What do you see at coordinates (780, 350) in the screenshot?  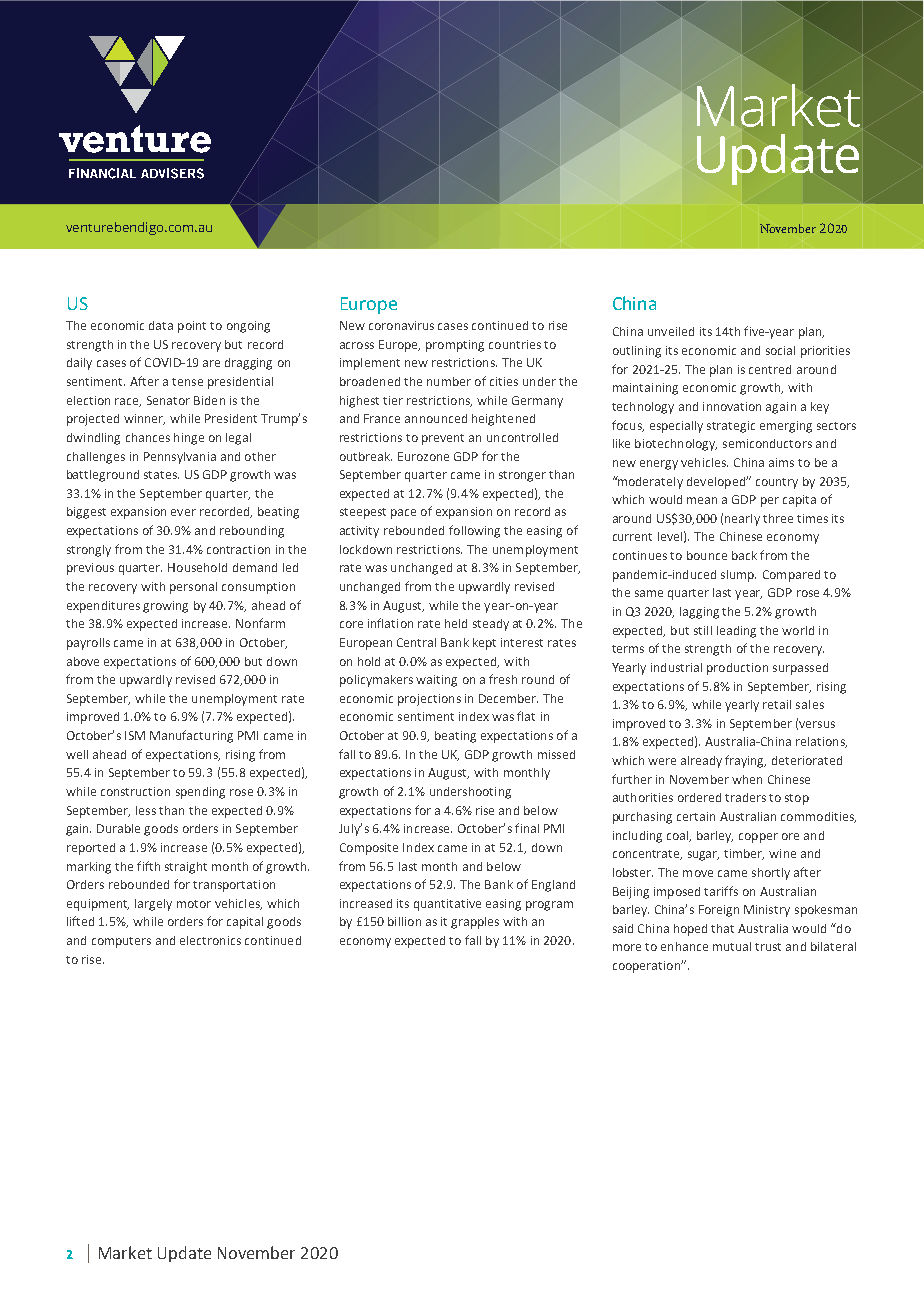 I see `social` at bounding box center [780, 350].
